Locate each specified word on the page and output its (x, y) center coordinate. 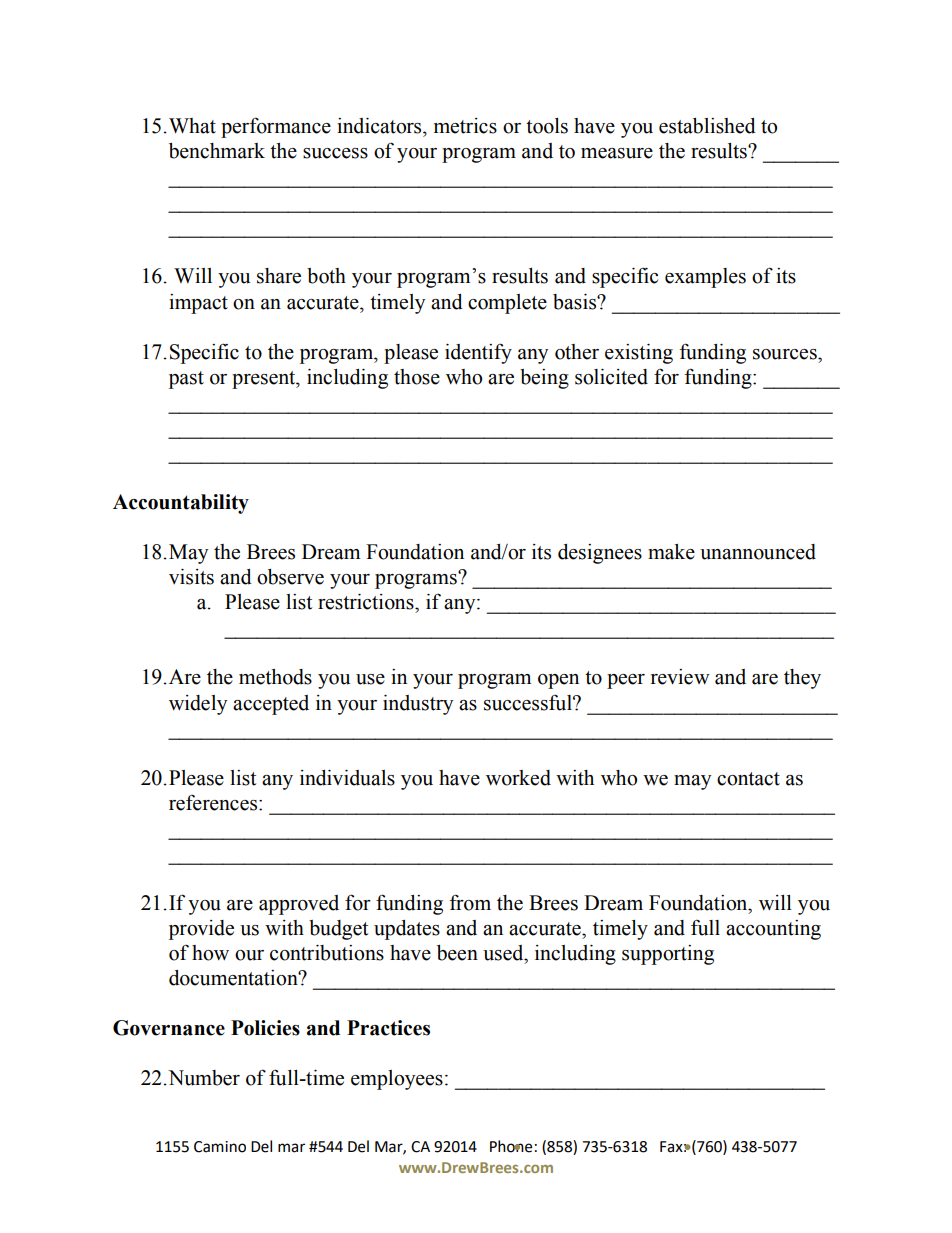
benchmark (217, 151)
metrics (465, 126)
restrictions (367, 602)
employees (397, 1080)
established (707, 126)
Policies (265, 1028)
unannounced (758, 552)
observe (290, 577)
